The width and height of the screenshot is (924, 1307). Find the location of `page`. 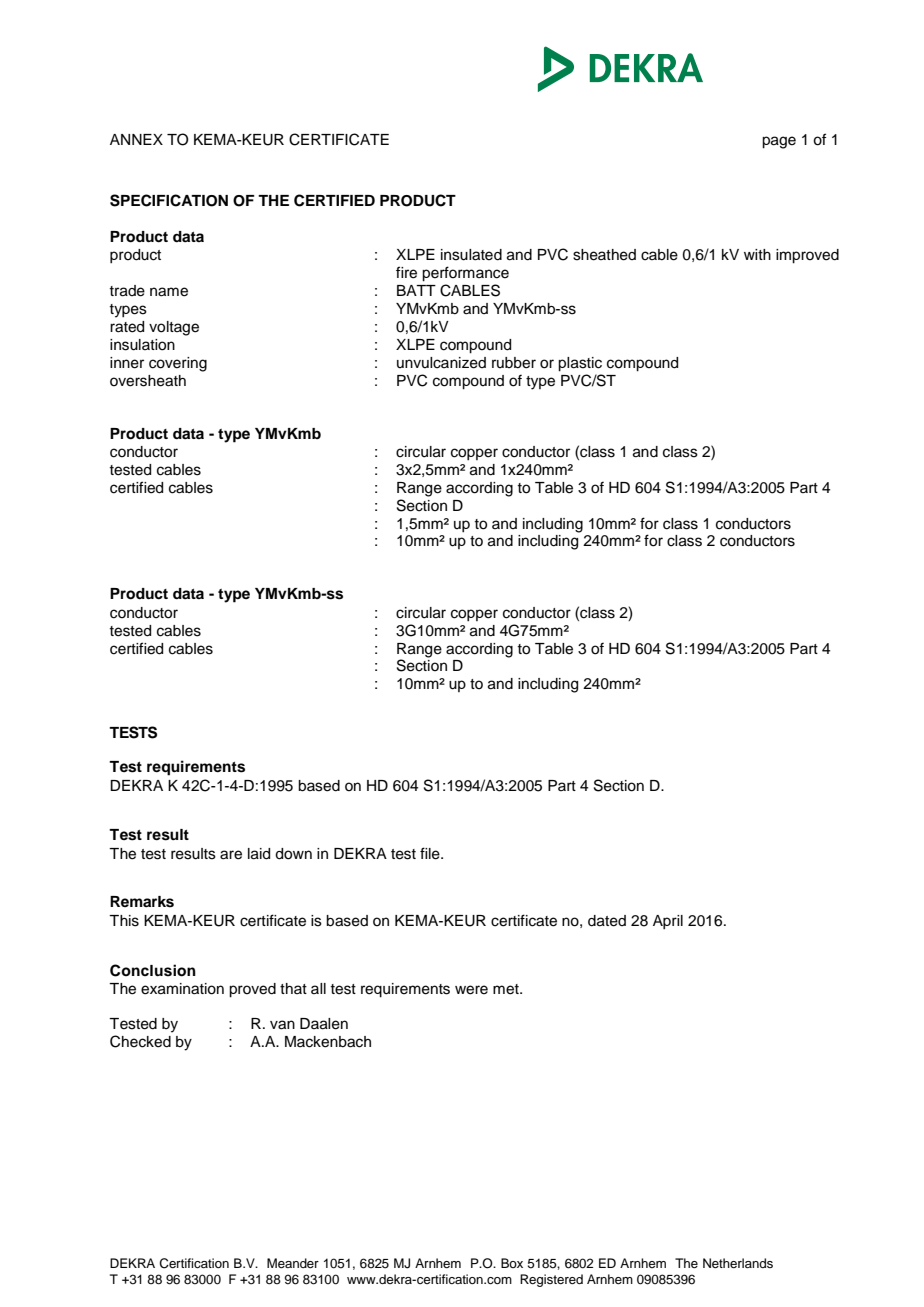

page is located at coordinates (779, 142).
